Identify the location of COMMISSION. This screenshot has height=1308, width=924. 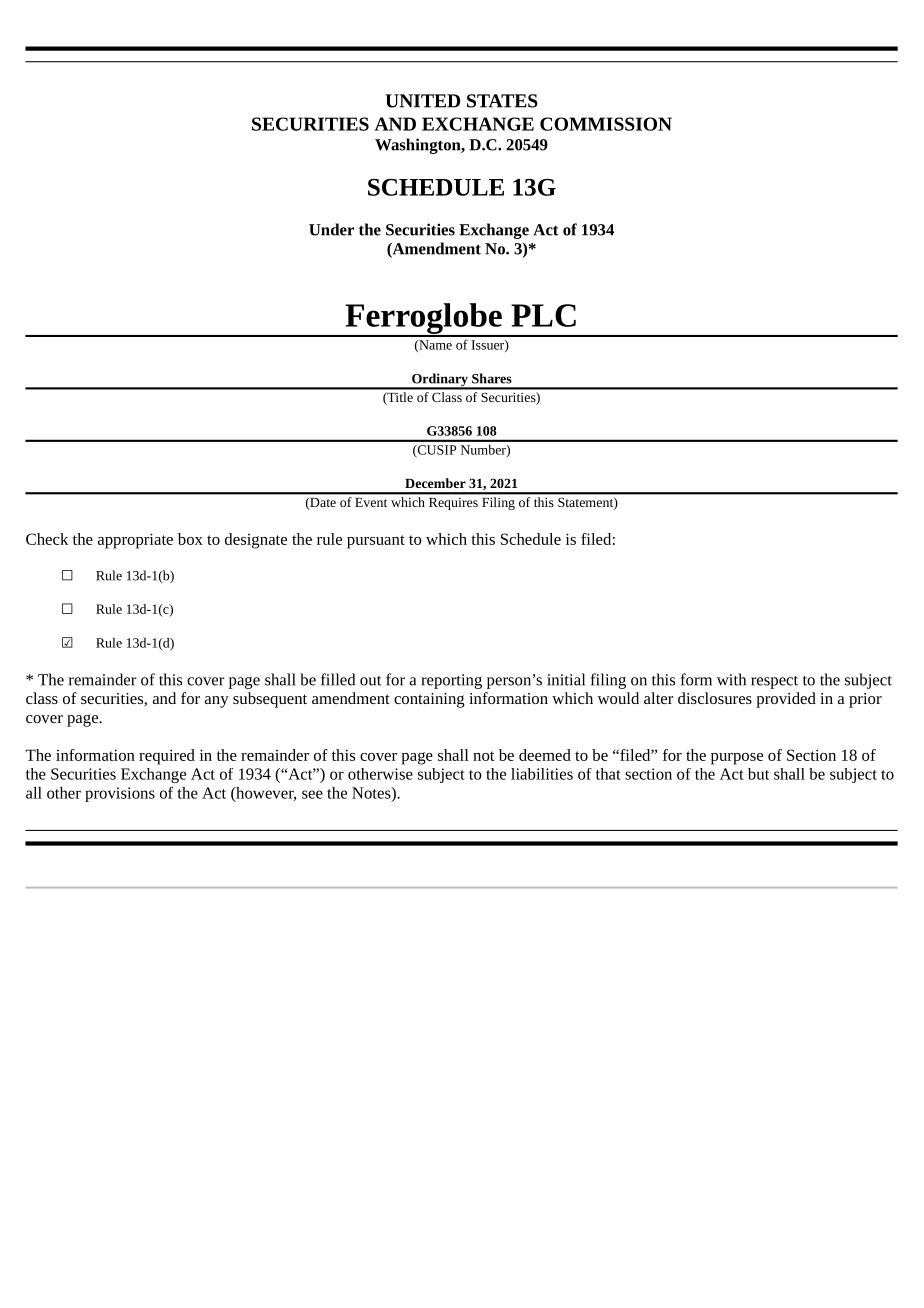
(606, 124).
